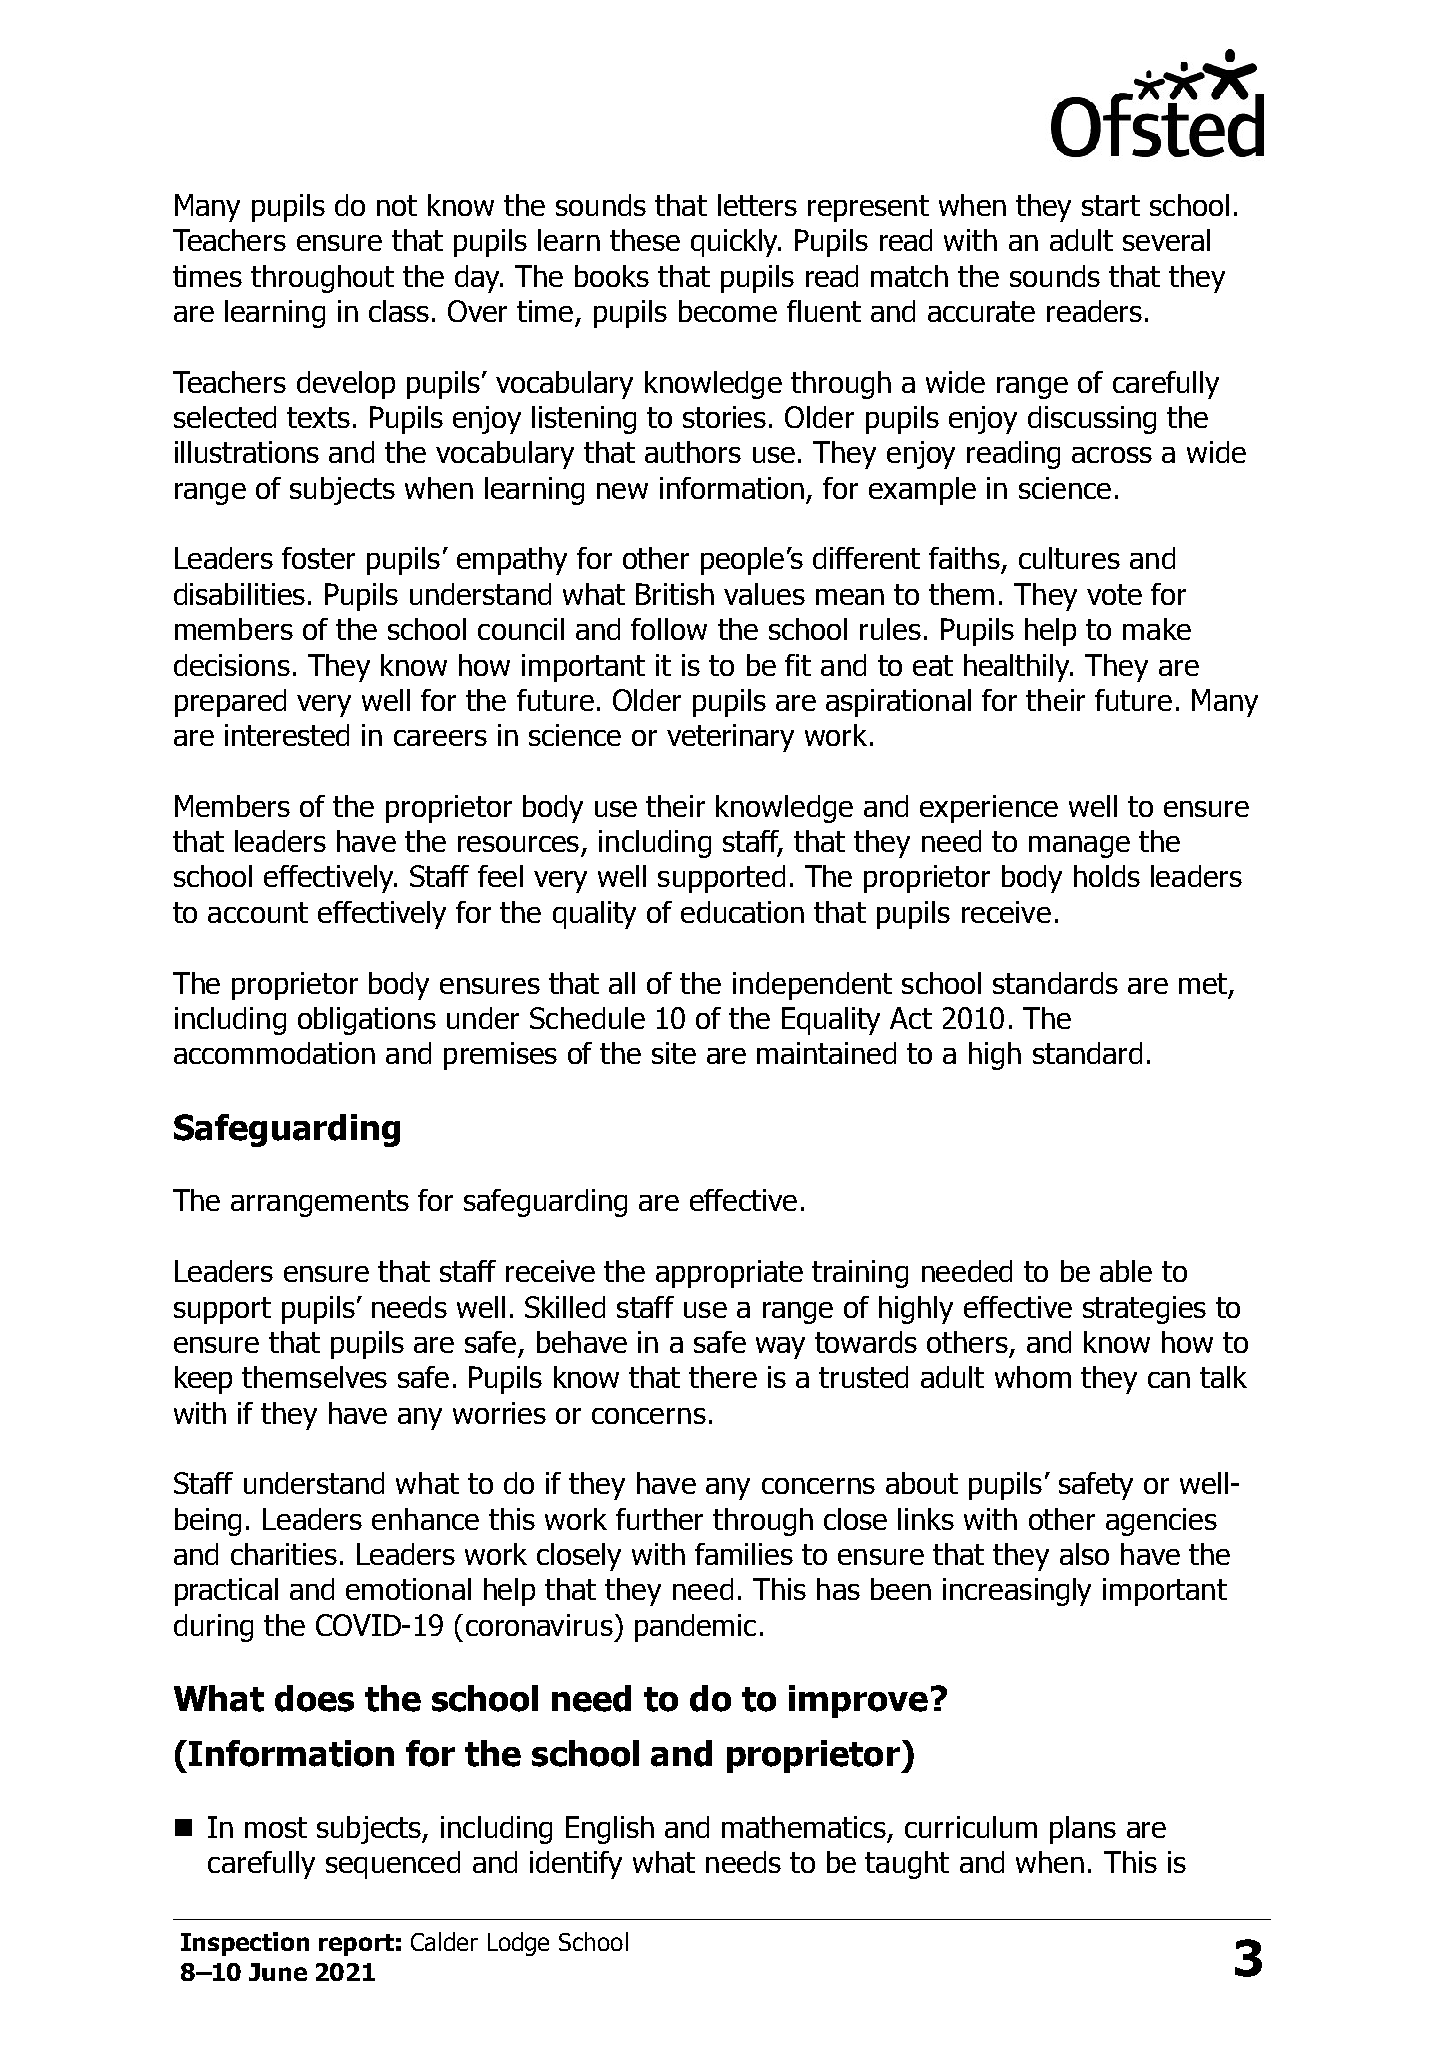  I want to click on also, so click(1084, 1554).
